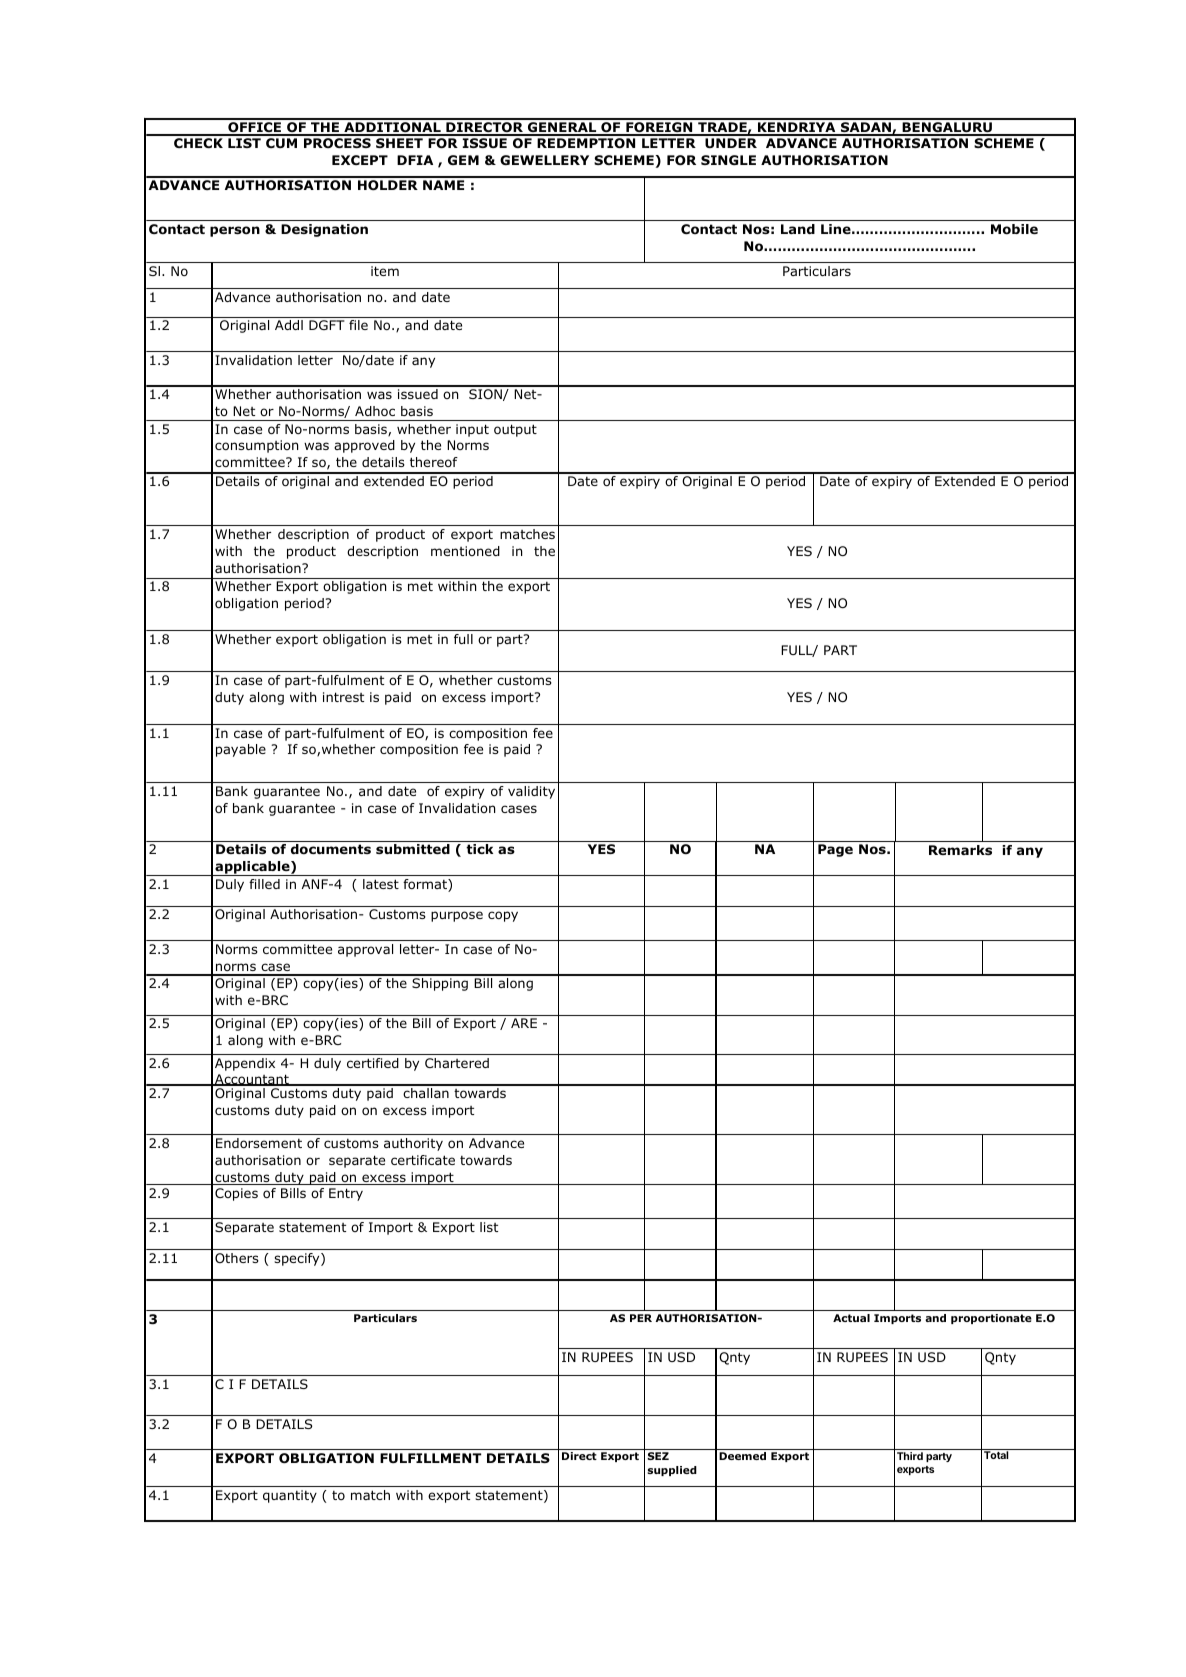 The height and width of the page is (1677, 1186). Describe the element at coordinates (259, 1143) in the page. I see `Endorsement` at that location.
